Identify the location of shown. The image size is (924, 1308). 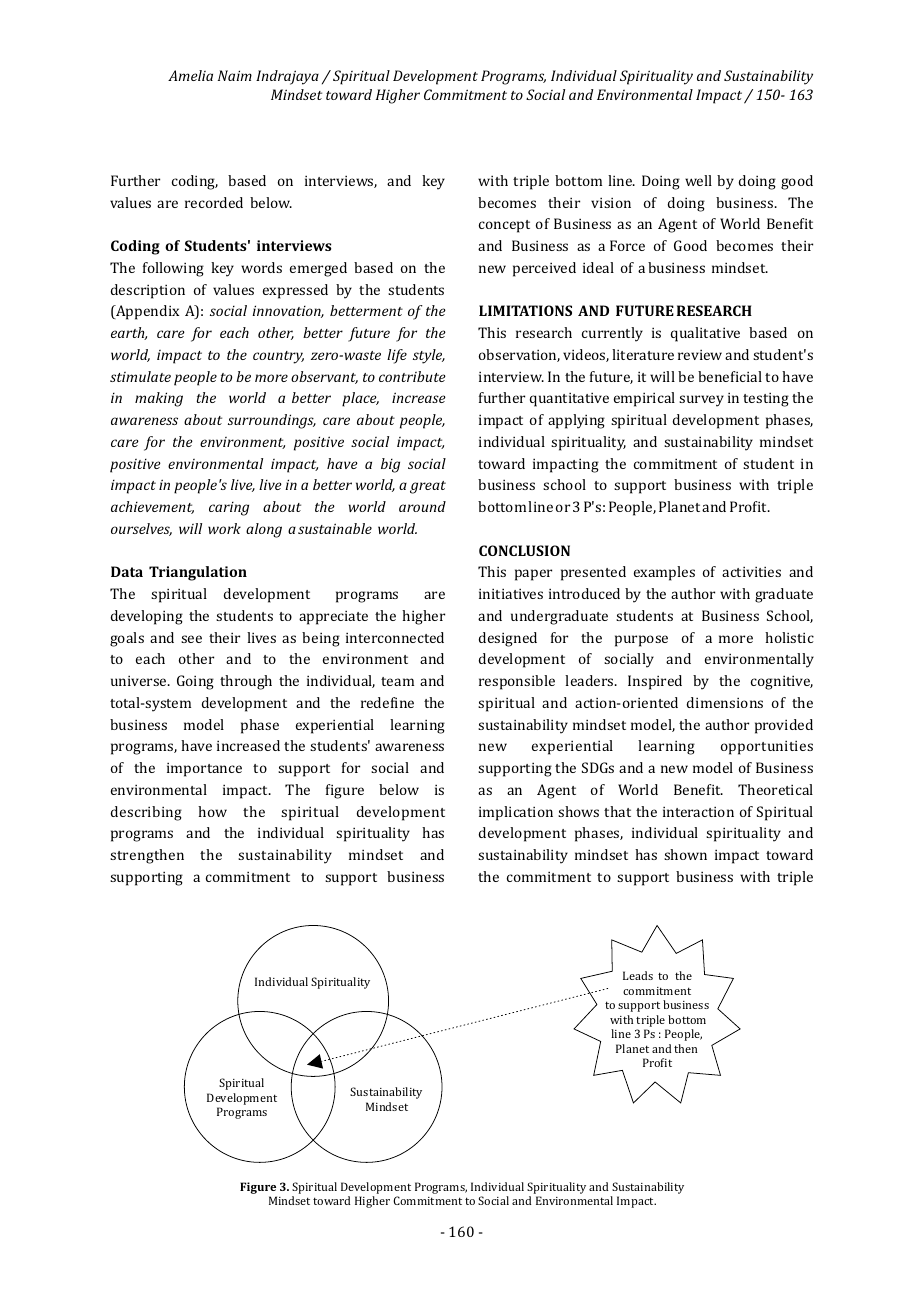
(685, 854).
